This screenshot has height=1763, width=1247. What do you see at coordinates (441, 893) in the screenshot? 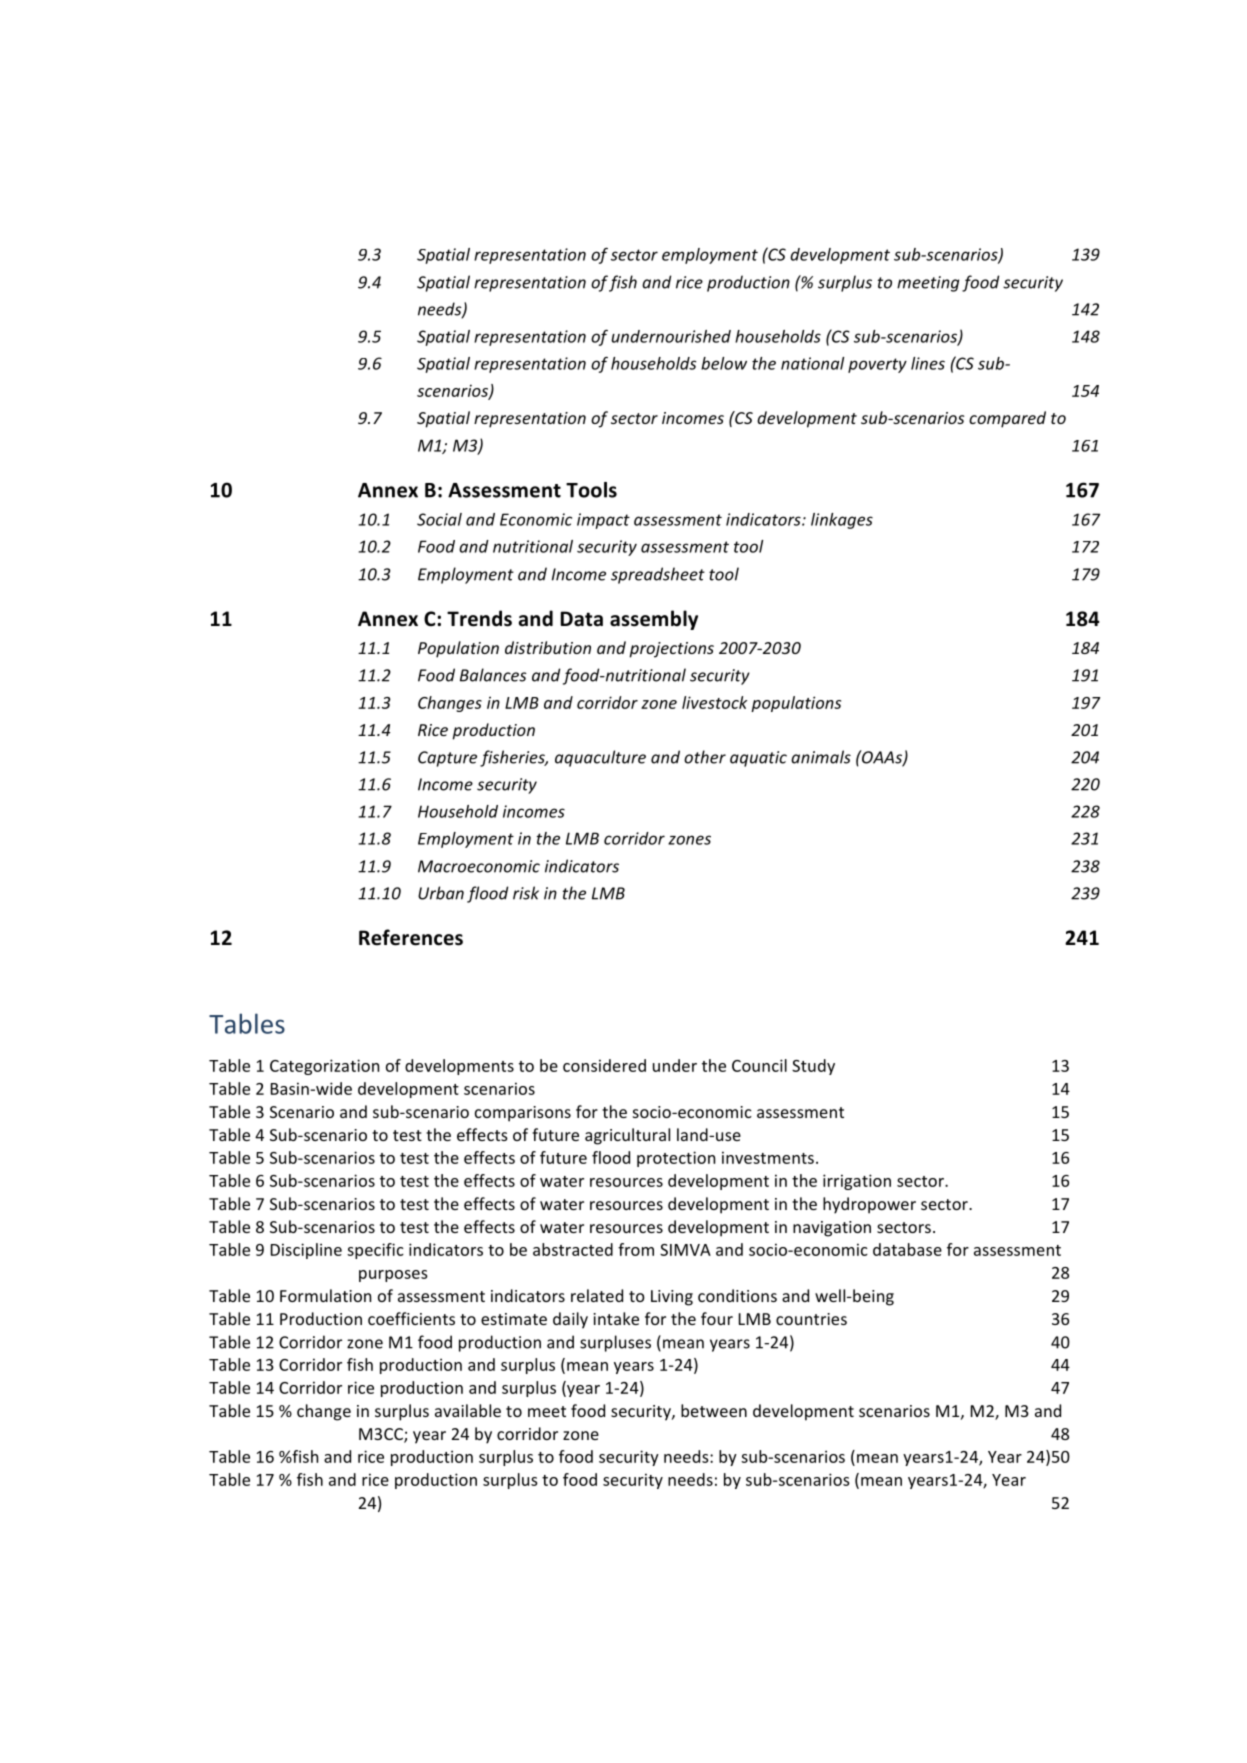
I see `Urban` at bounding box center [441, 893].
